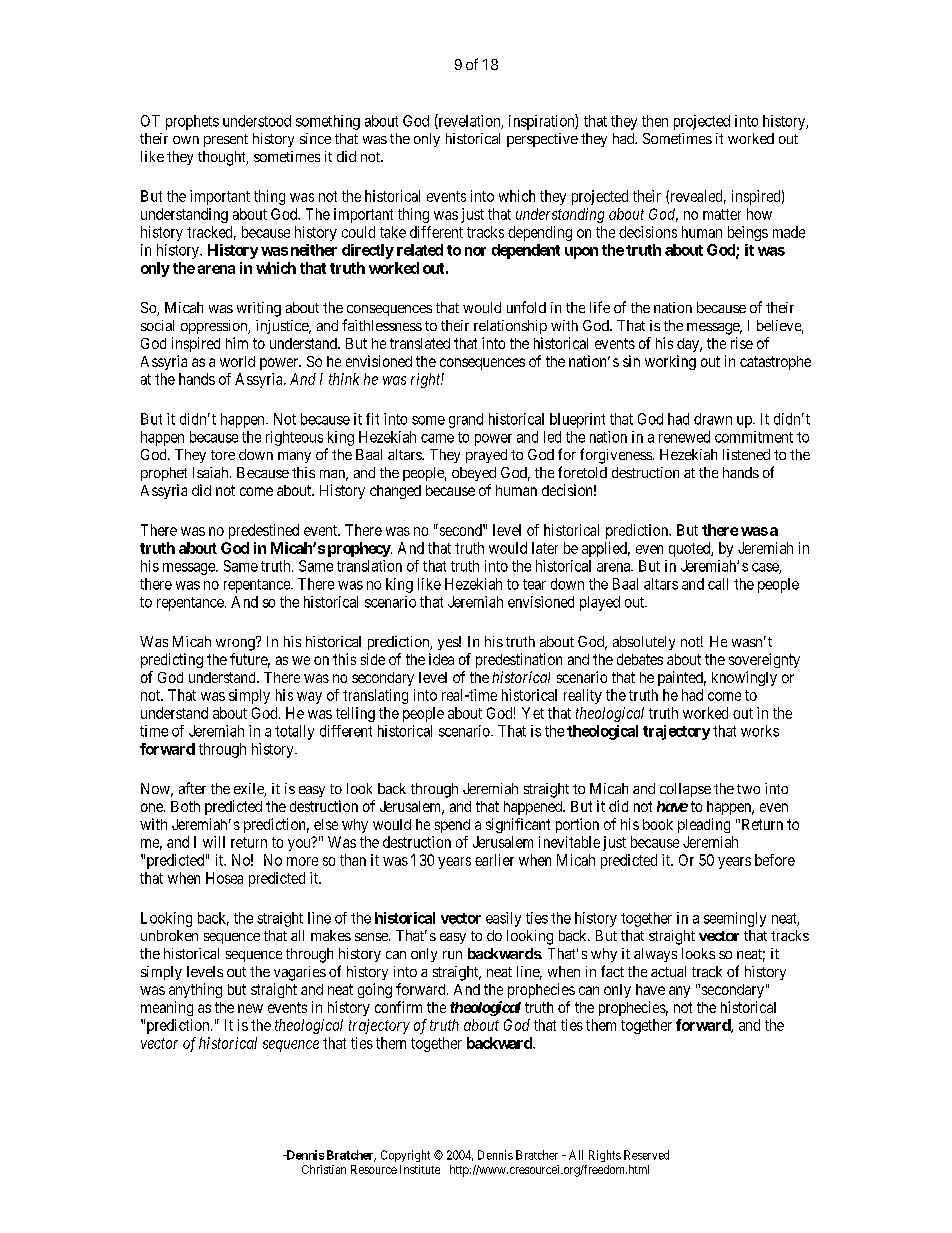 This screenshot has height=1233, width=952. Describe the element at coordinates (542, 140) in the screenshot. I see `perspective` at that location.
